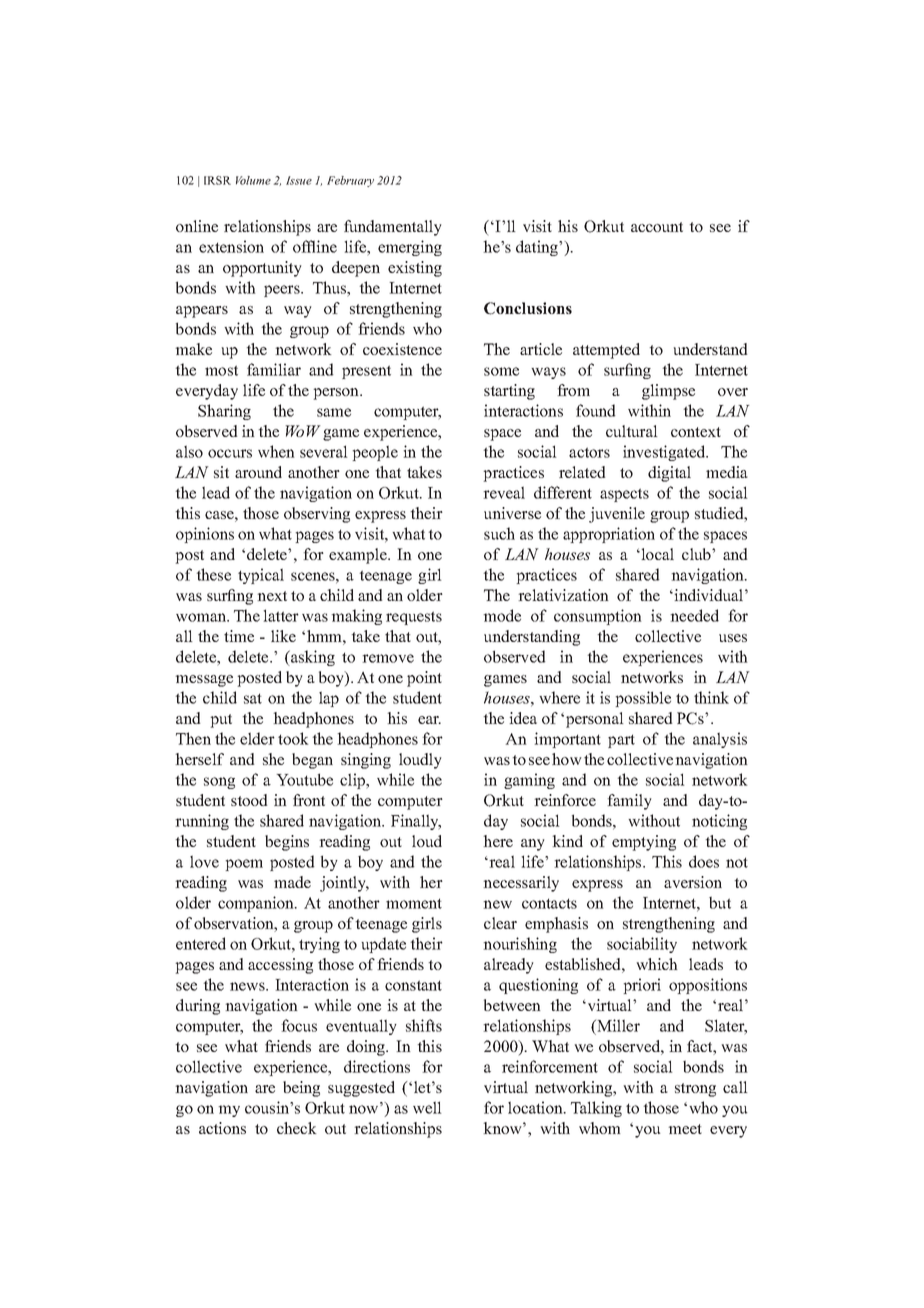  What do you see at coordinates (410, 248) in the image?
I see `emerging` at bounding box center [410, 248].
